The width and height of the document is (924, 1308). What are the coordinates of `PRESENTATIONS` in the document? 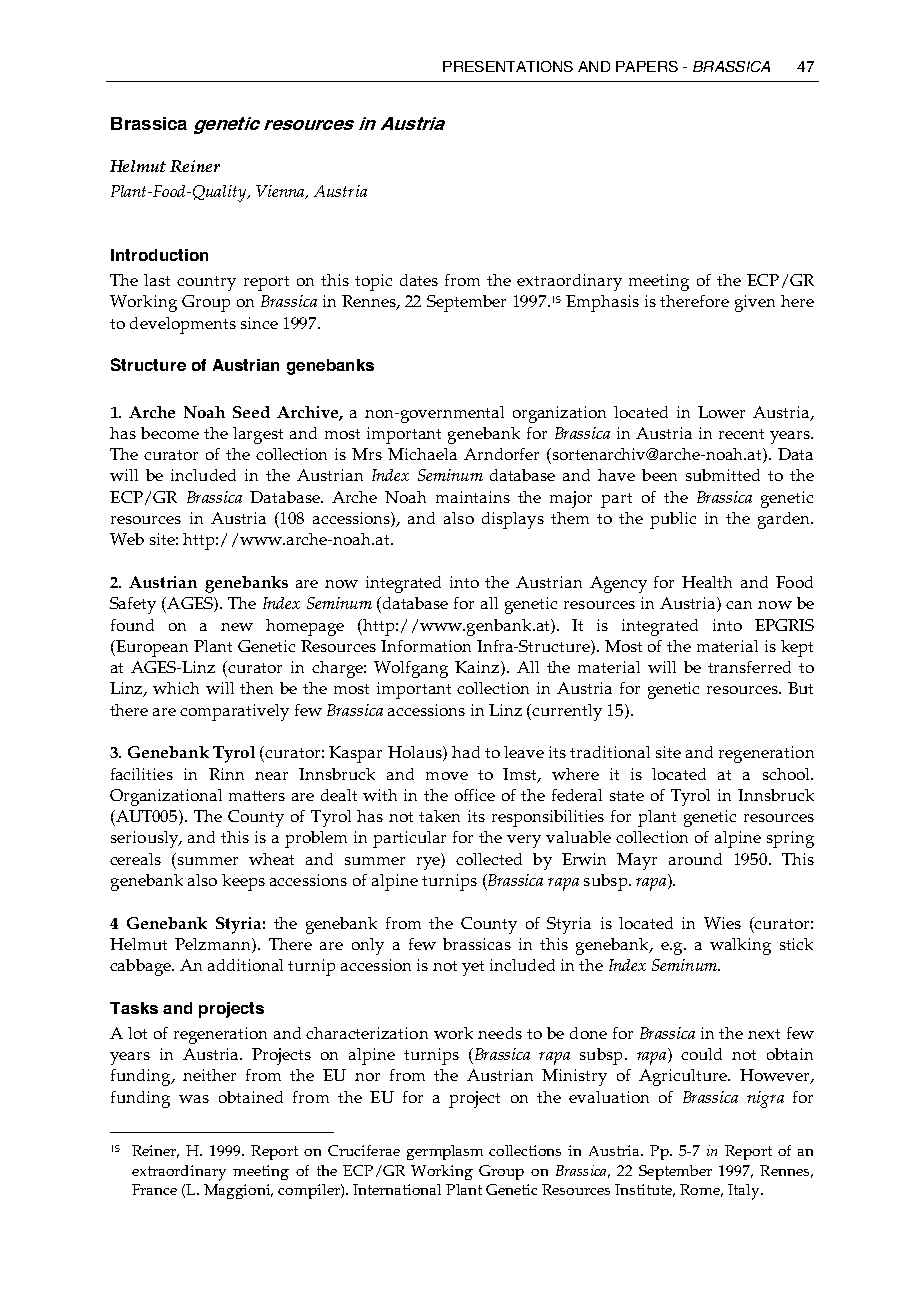 It's located at (508, 66).
